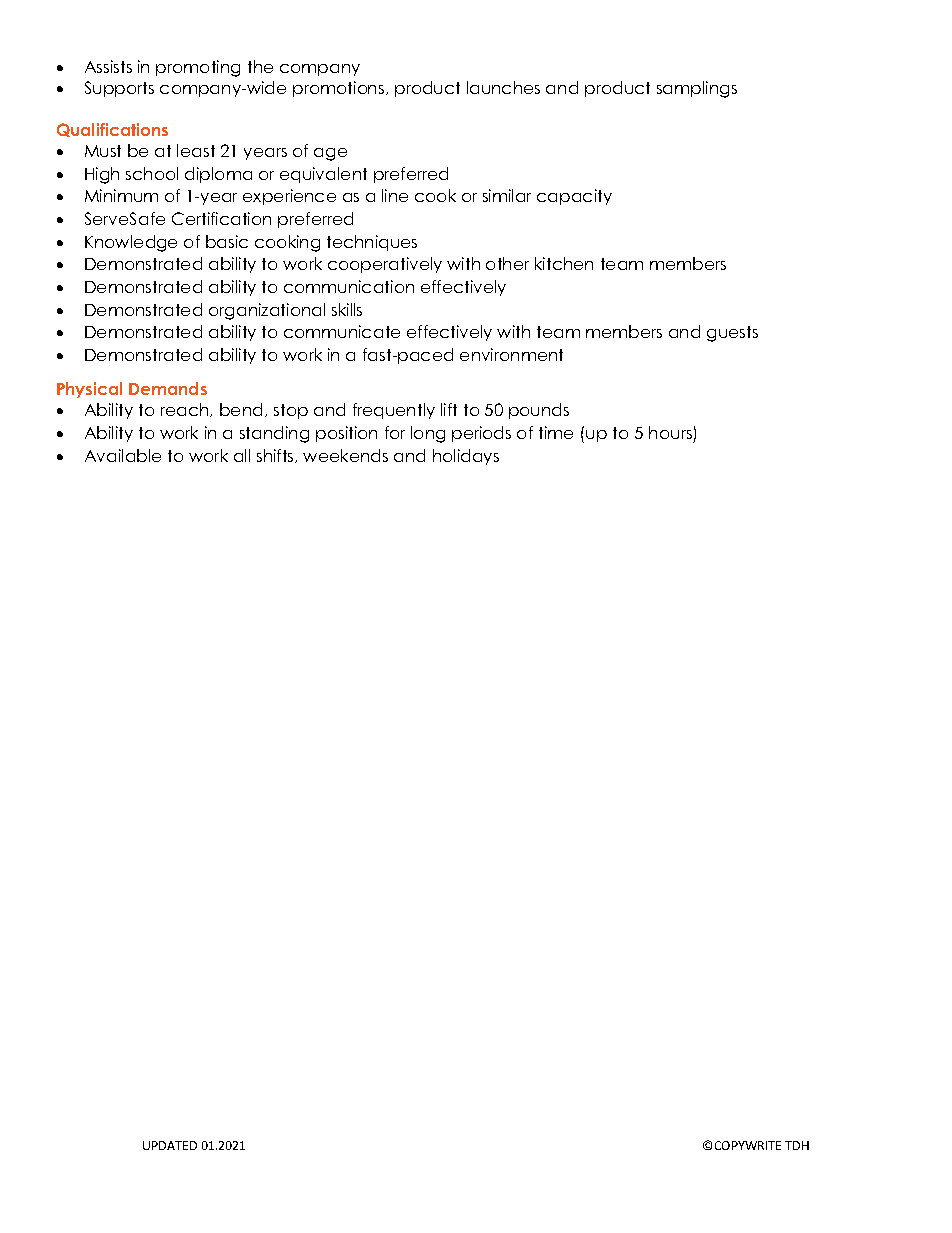 The width and height of the screenshot is (952, 1233). What do you see at coordinates (556, 432) in the screenshot?
I see `time` at bounding box center [556, 432].
